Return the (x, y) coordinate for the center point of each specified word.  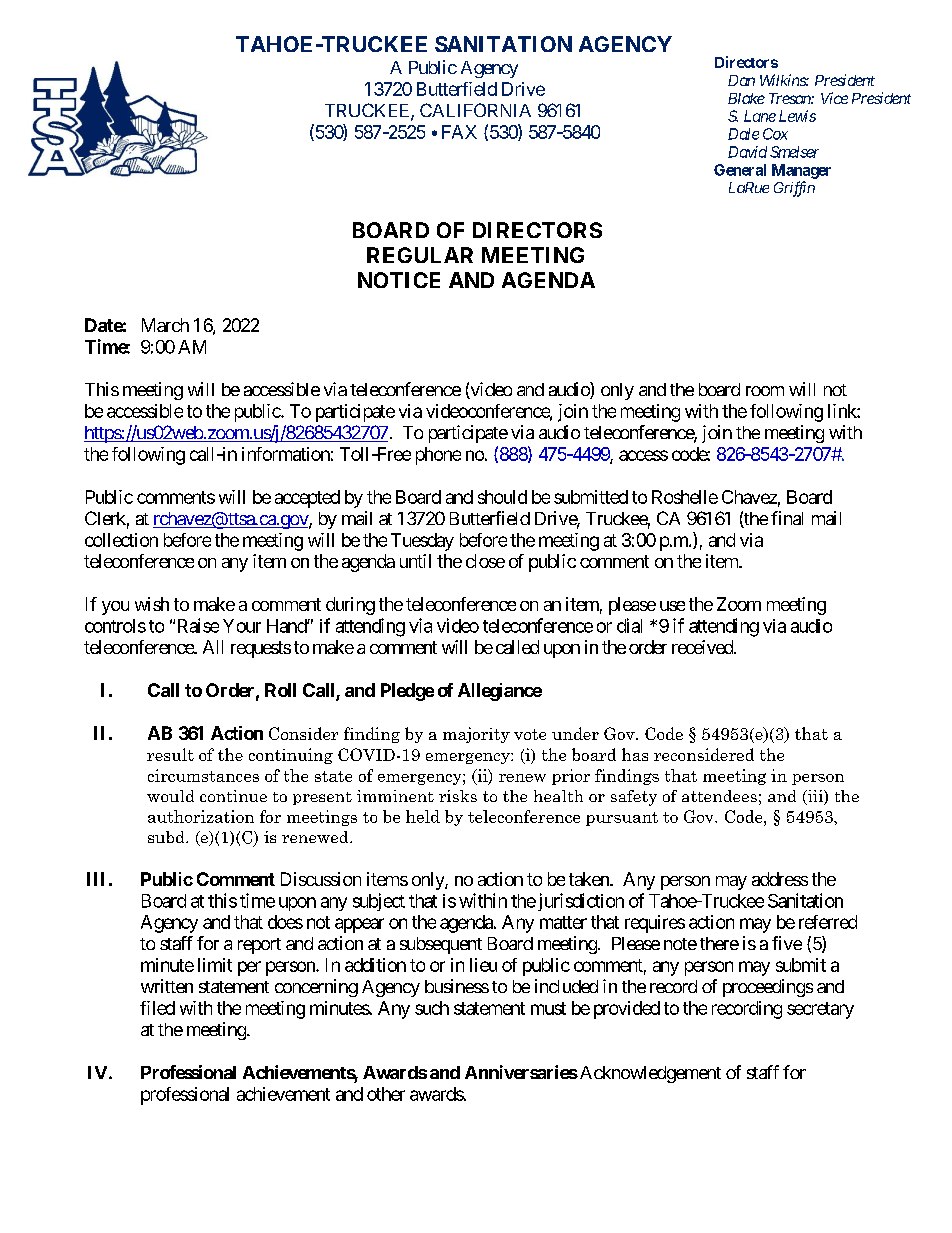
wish (152, 604)
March (165, 325)
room (765, 391)
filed (157, 1008)
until (415, 561)
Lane (760, 116)
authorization (201, 816)
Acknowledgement (649, 1074)
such (432, 1008)
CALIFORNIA (475, 110)
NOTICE (399, 280)
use (672, 606)
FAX (459, 132)
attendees (719, 796)
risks (458, 796)
